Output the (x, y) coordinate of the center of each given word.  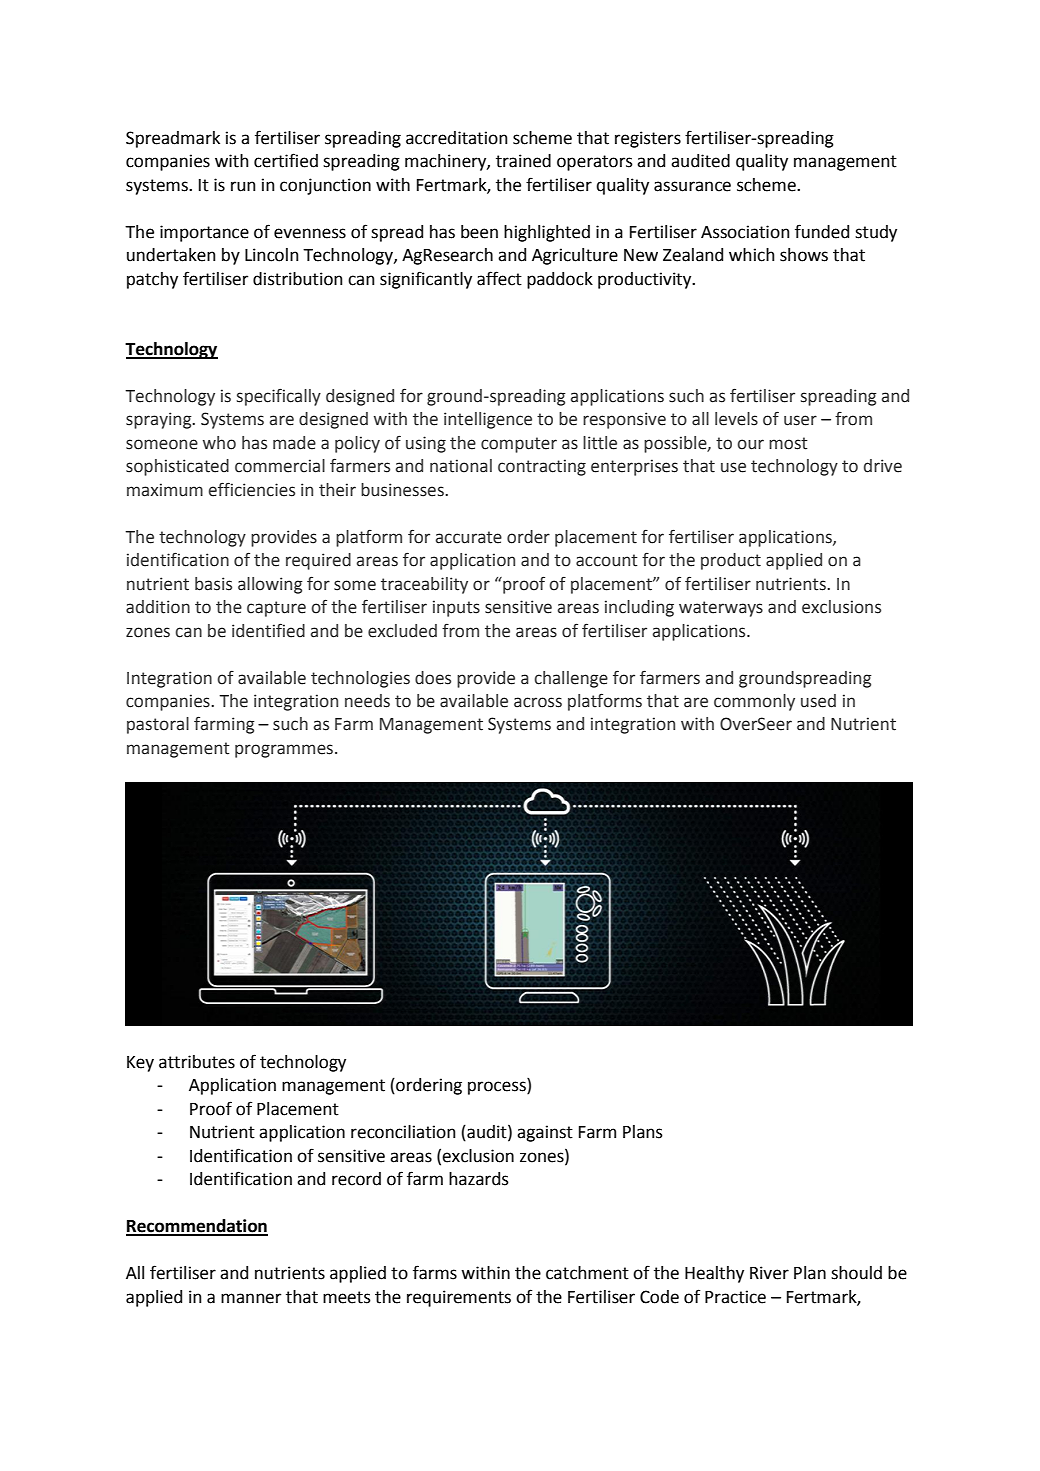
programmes (285, 751)
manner (251, 1298)
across (538, 702)
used (818, 701)
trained (523, 161)
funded (822, 231)
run (243, 186)
